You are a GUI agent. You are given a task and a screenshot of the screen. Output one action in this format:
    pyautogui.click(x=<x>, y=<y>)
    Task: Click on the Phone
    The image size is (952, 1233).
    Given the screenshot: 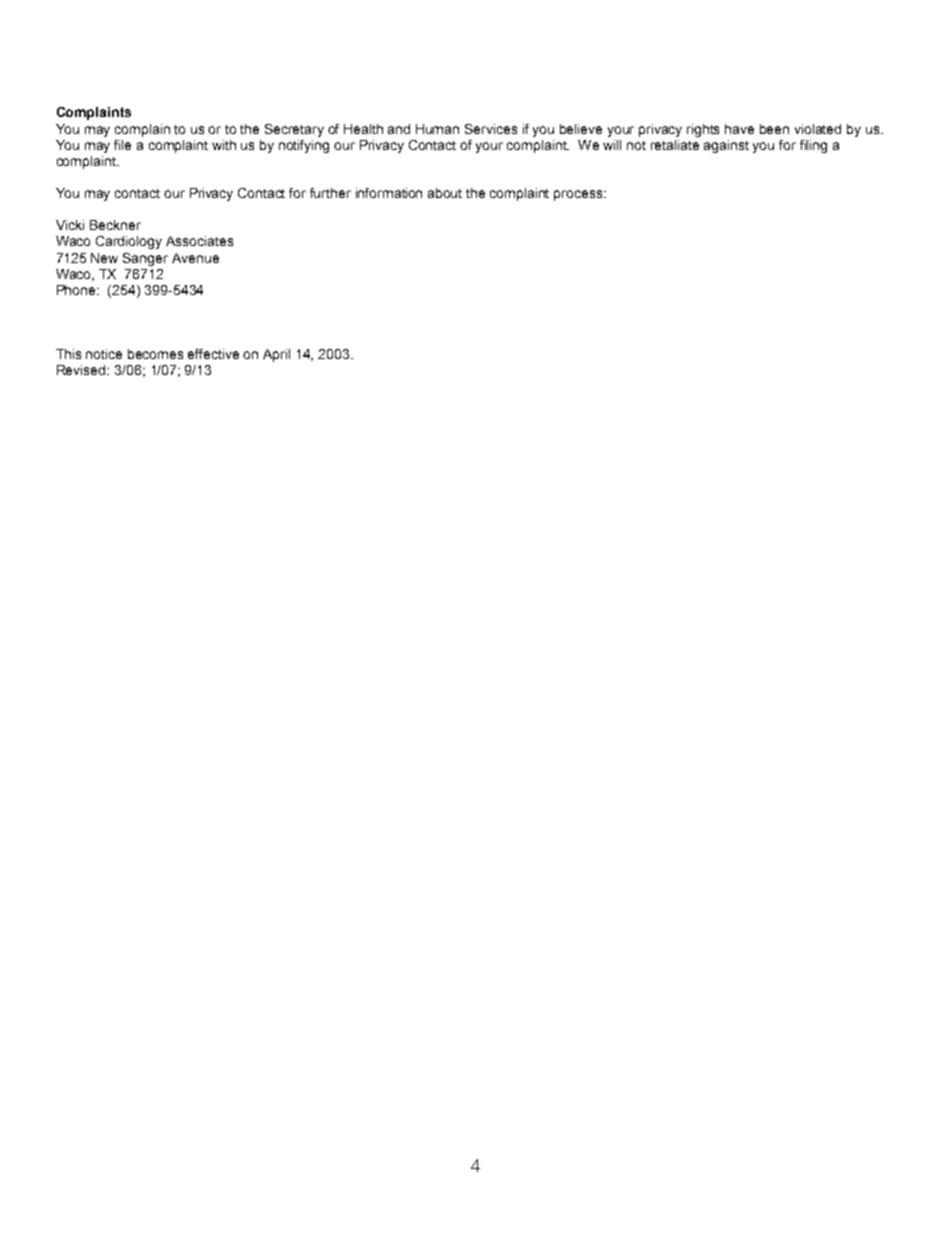 What is the action you would take?
    pyautogui.click(x=78, y=290)
